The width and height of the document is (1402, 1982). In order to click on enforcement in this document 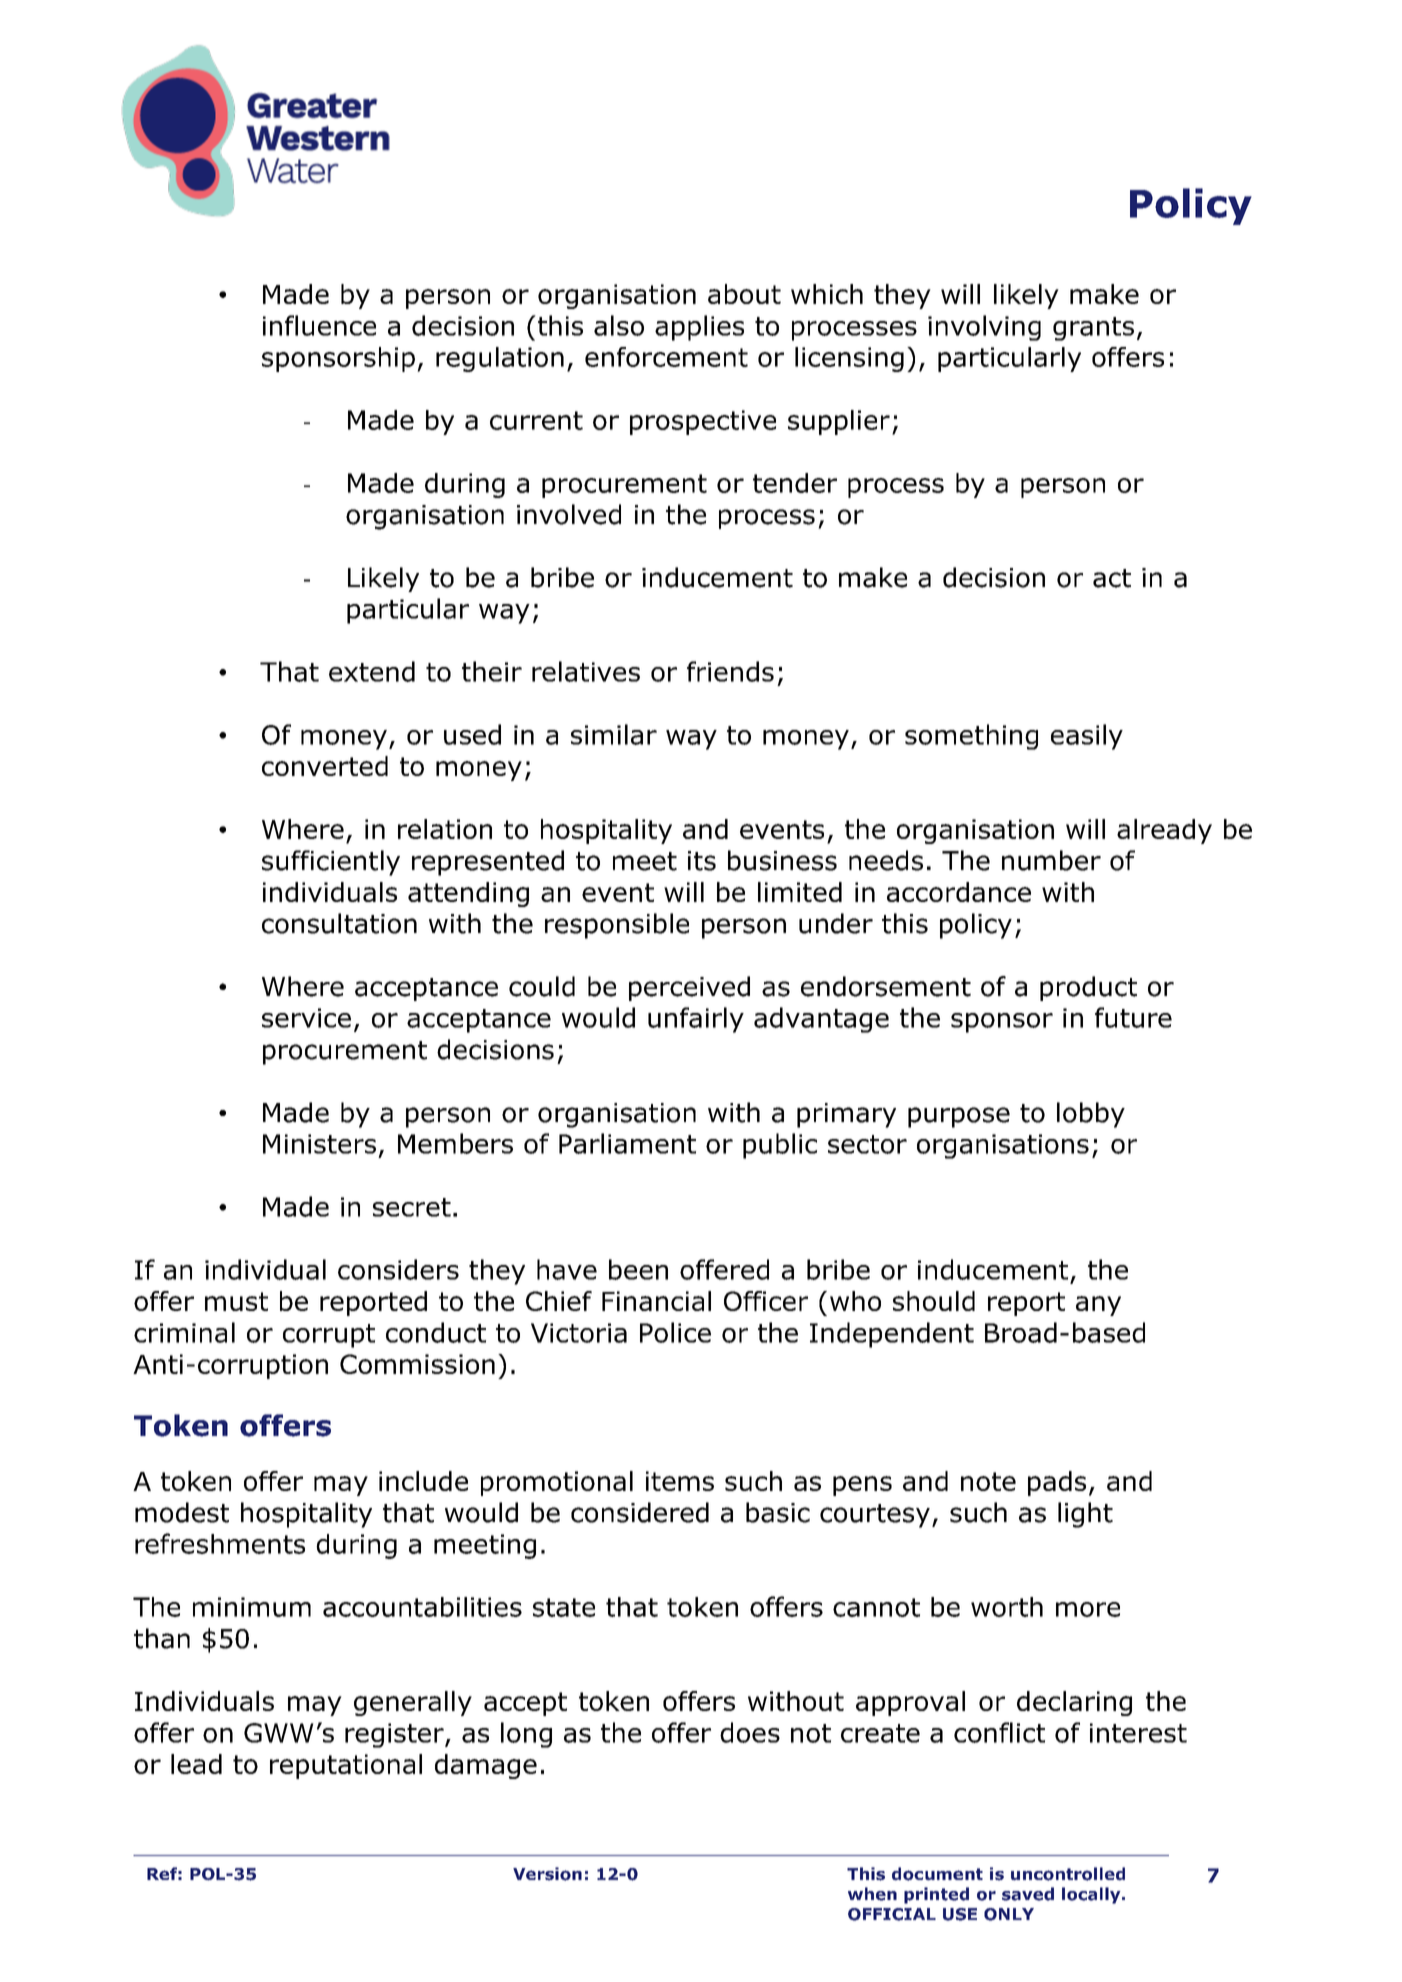, I will do `click(666, 357)`.
